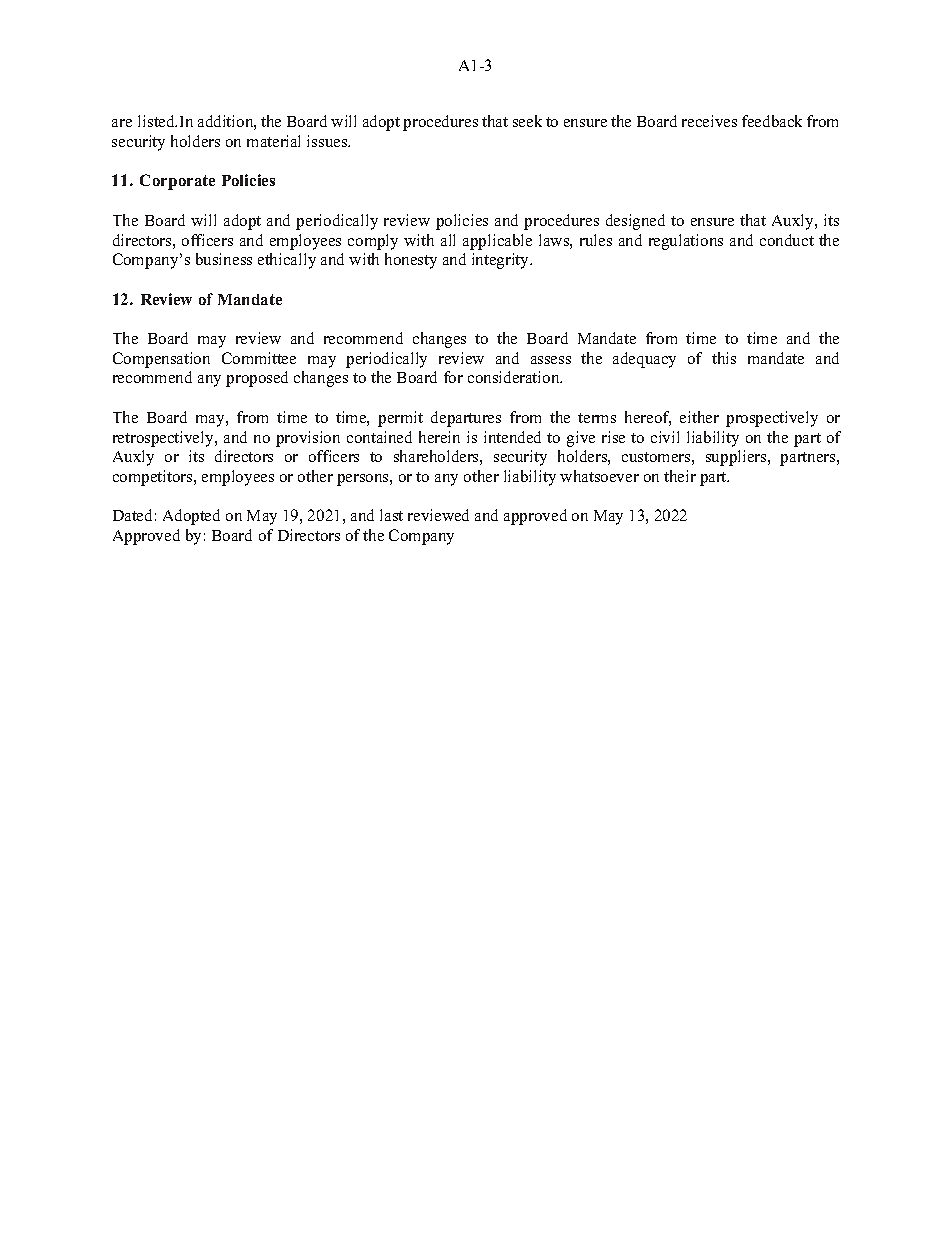 The width and height of the image is (952, 1233). I want to click on their, so click(680, 476).
